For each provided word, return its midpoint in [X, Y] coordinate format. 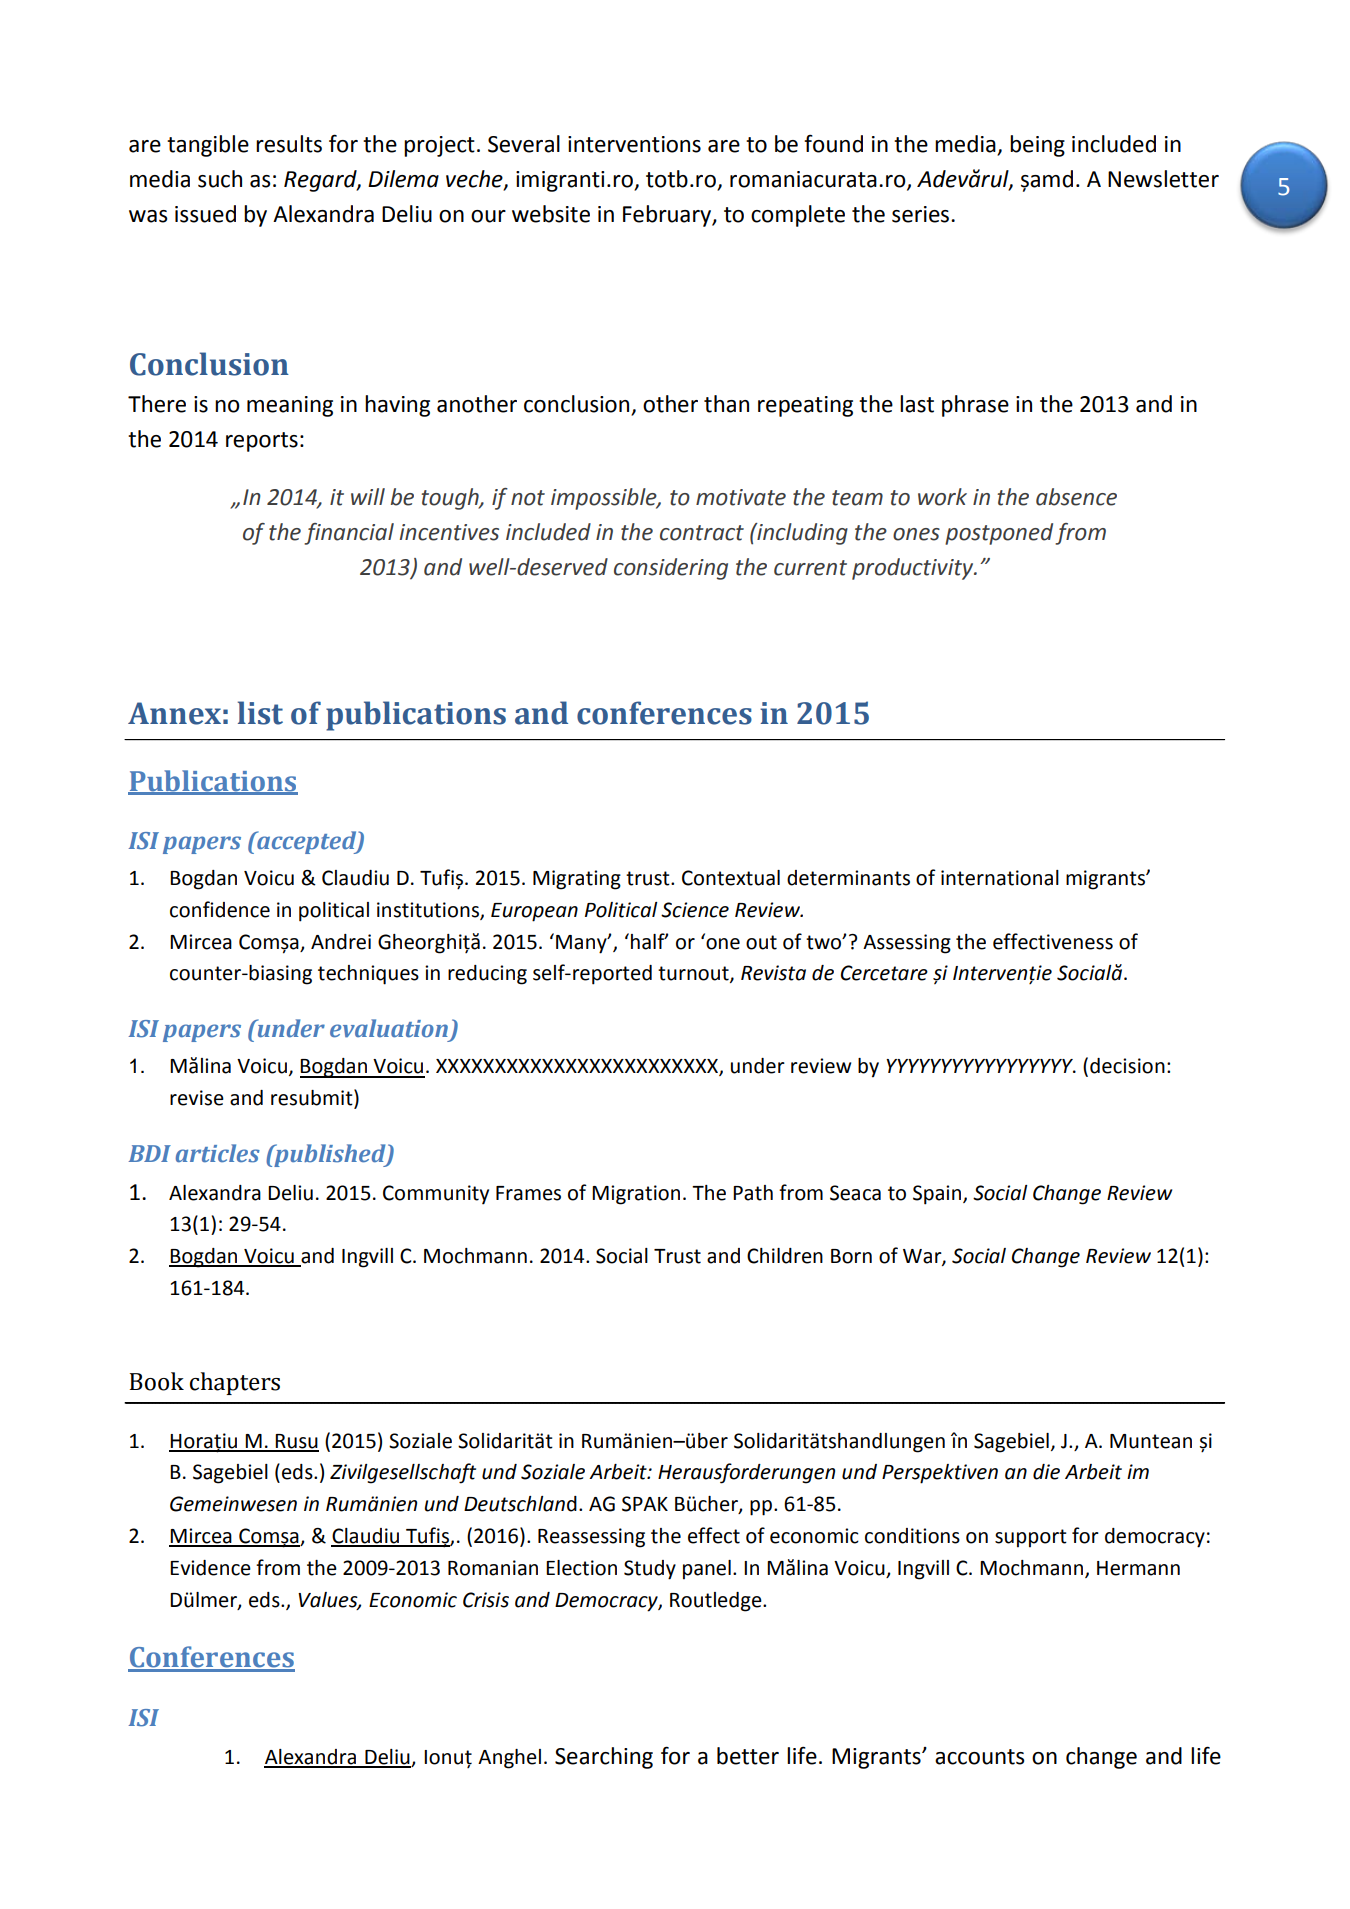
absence [1076, 497]
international [1000, 878]
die [1046, 1472]
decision [1127, 1066]
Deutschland [520, 1504]
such [220, 179]
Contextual [731, 878]
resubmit [313, 1097]
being [1037, 146]
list [260, 713]
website [551, 214]
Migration [636, 1195]
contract [702, 533]
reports [262, 442]
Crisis [486, 1600]
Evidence [210, 1568]
